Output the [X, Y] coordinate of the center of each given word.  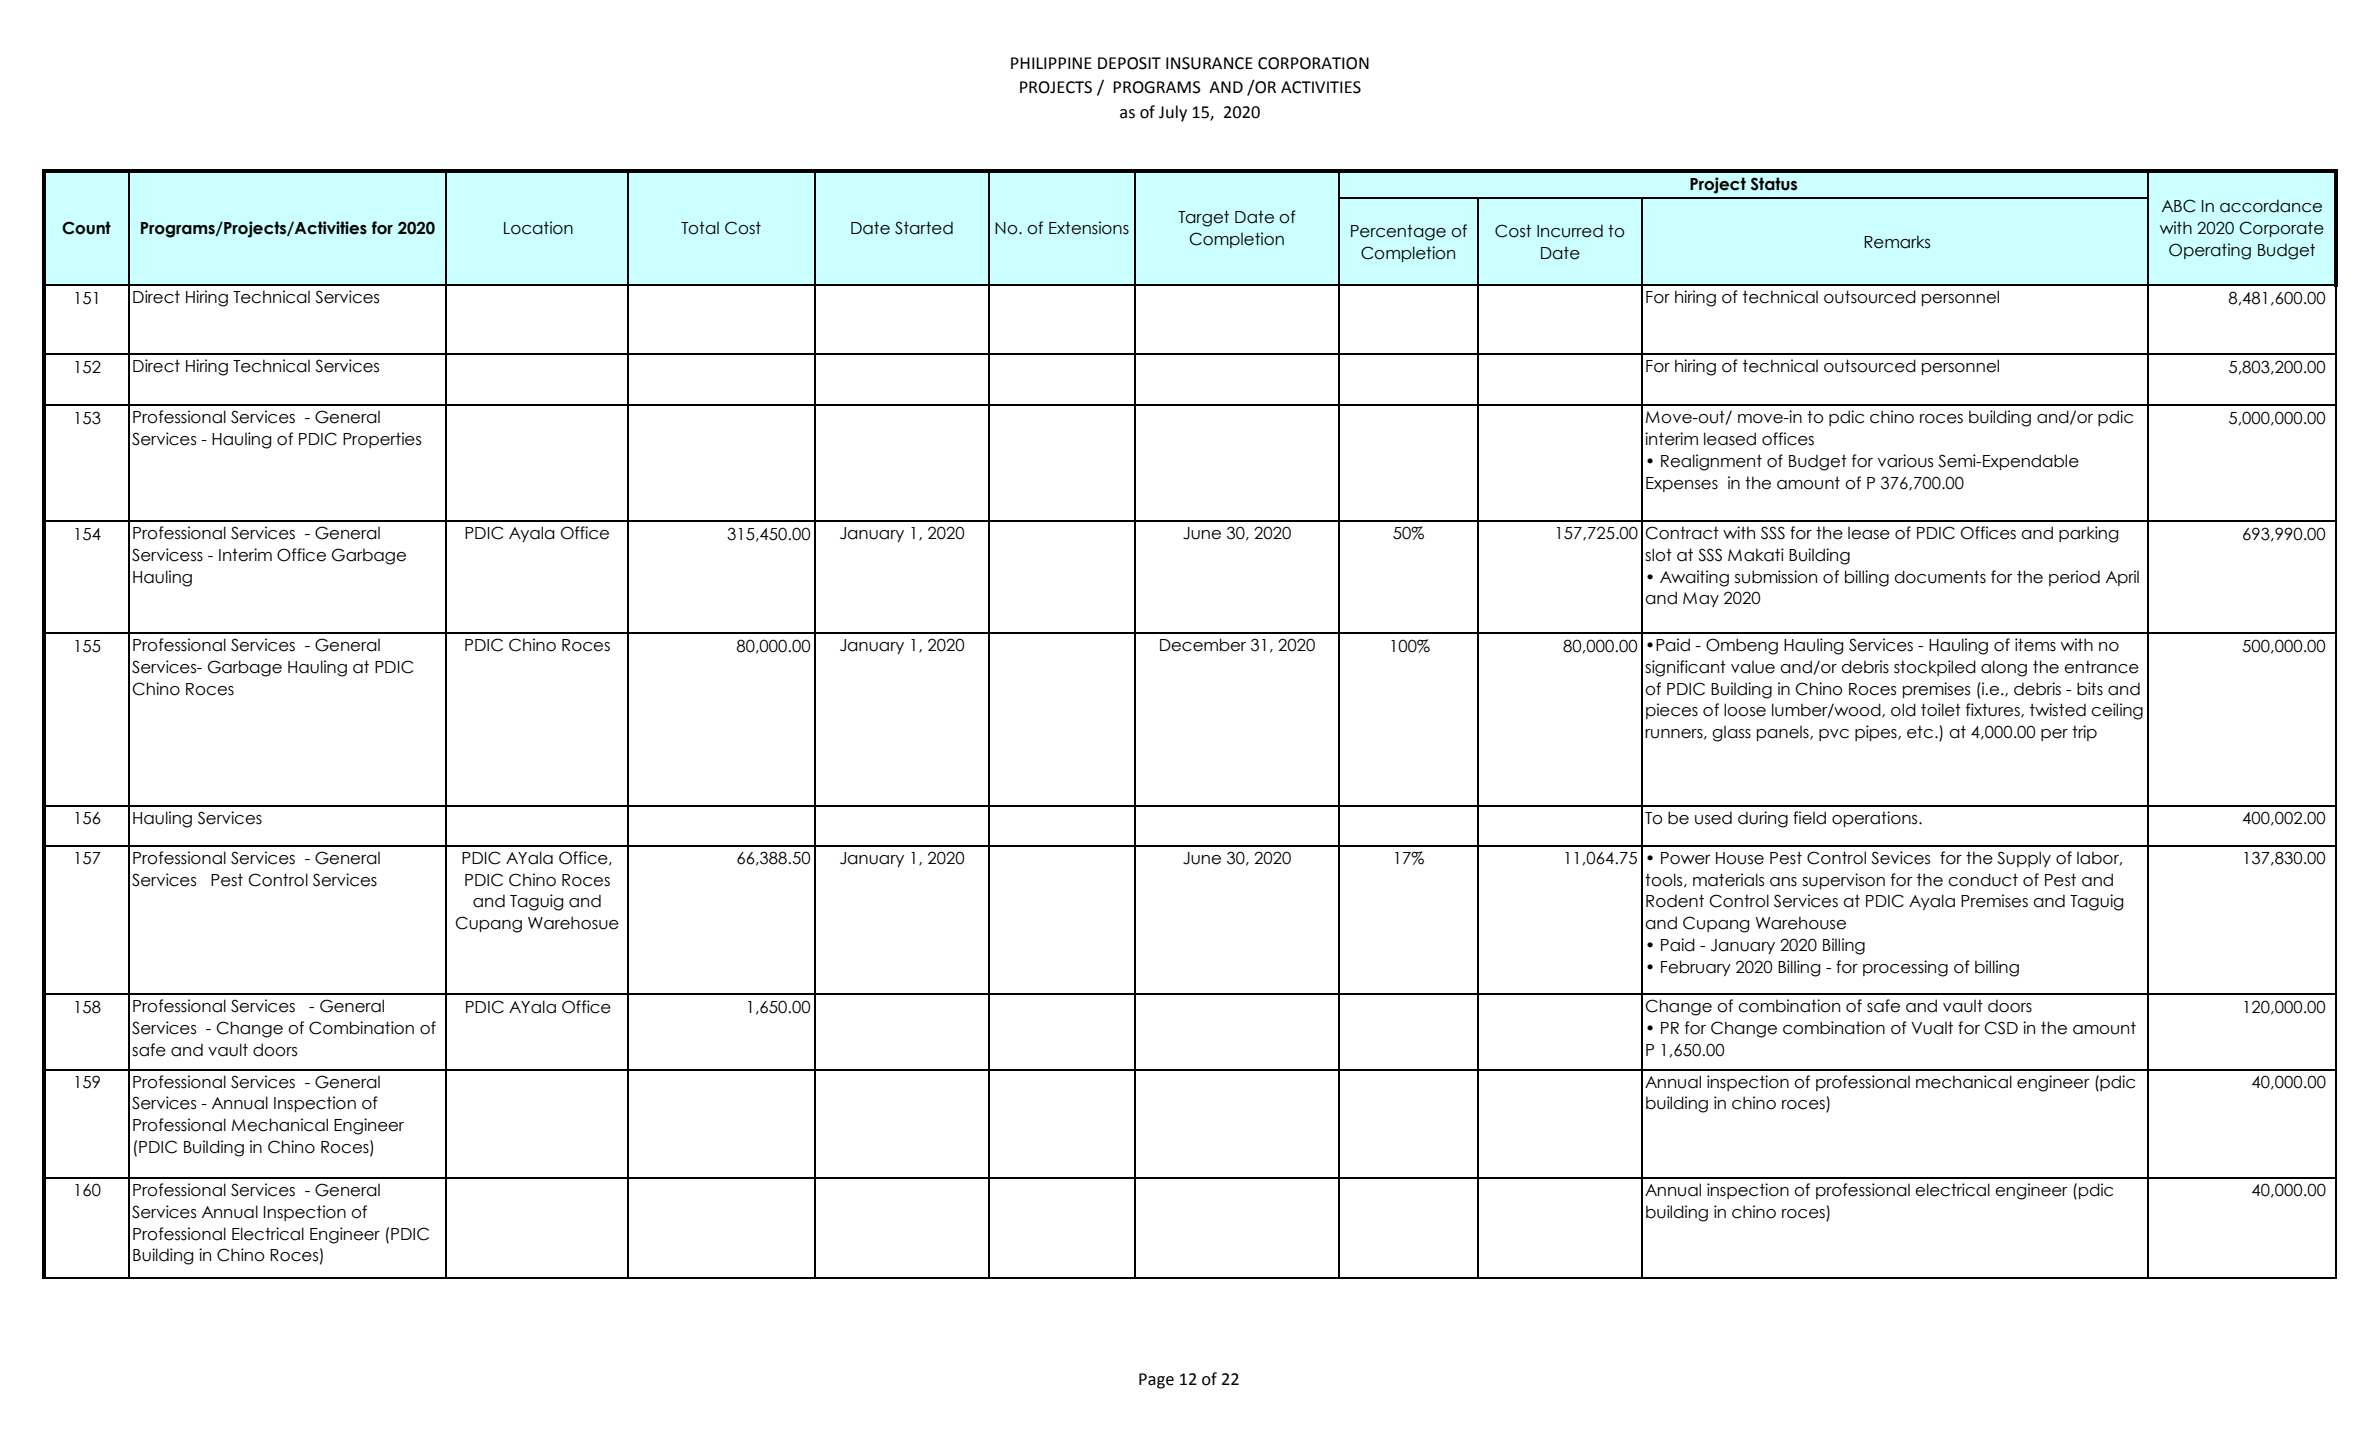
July [1173, 113]
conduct [1983, 880]
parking [2089, 534]
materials [1728, 880]
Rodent [1675, 901]
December [1203, 645]
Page [1156, 1381]
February [1696, 968]
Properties [382, 440]
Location [538, 228]
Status [1774, 184]
